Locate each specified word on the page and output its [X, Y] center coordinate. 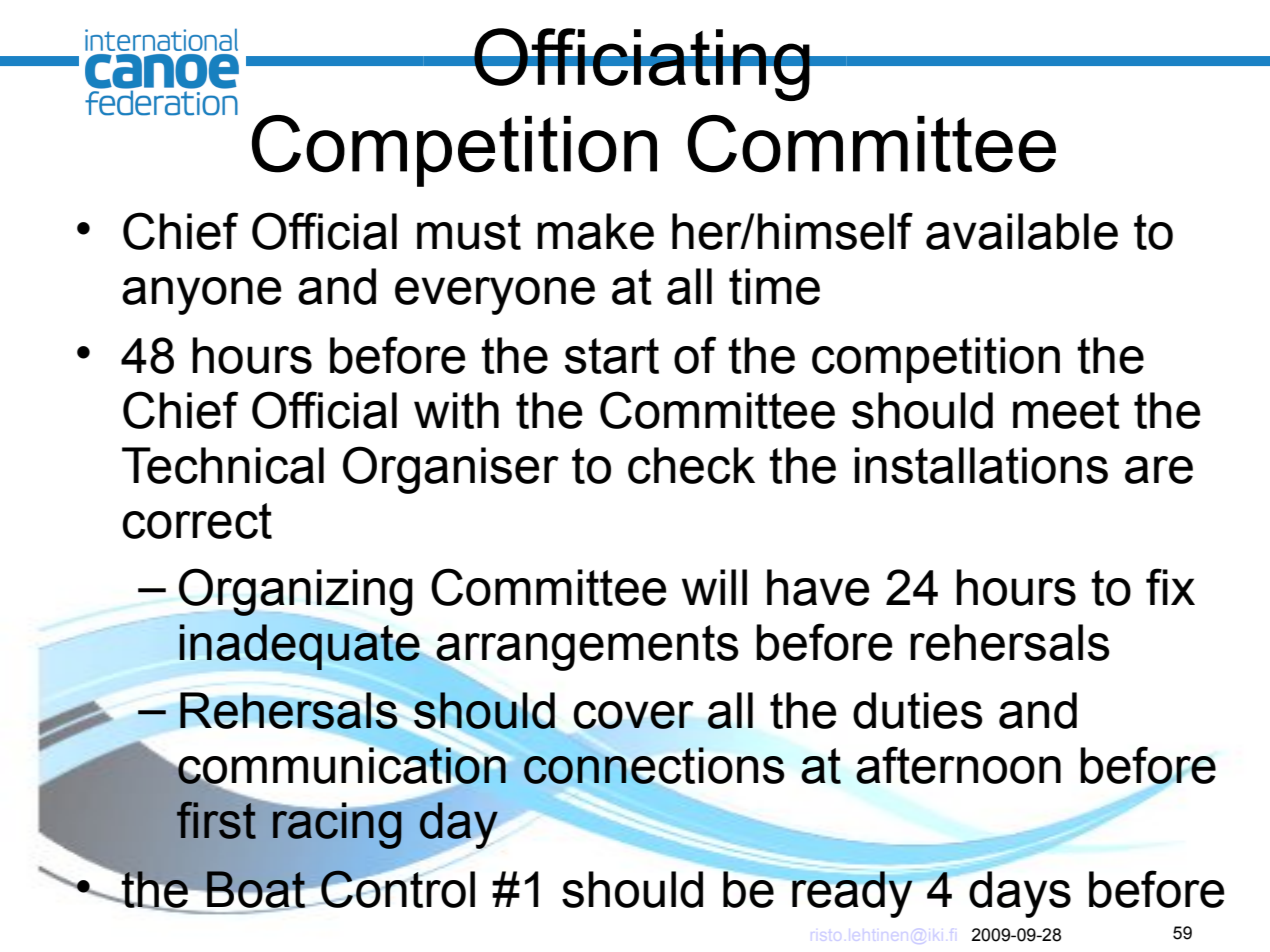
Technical [223, 465]
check [691, 465]
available [1022, 231]
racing [336, 825]
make [595, 231]
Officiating [642, 64]
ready [851, 893]
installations [981, 465]
